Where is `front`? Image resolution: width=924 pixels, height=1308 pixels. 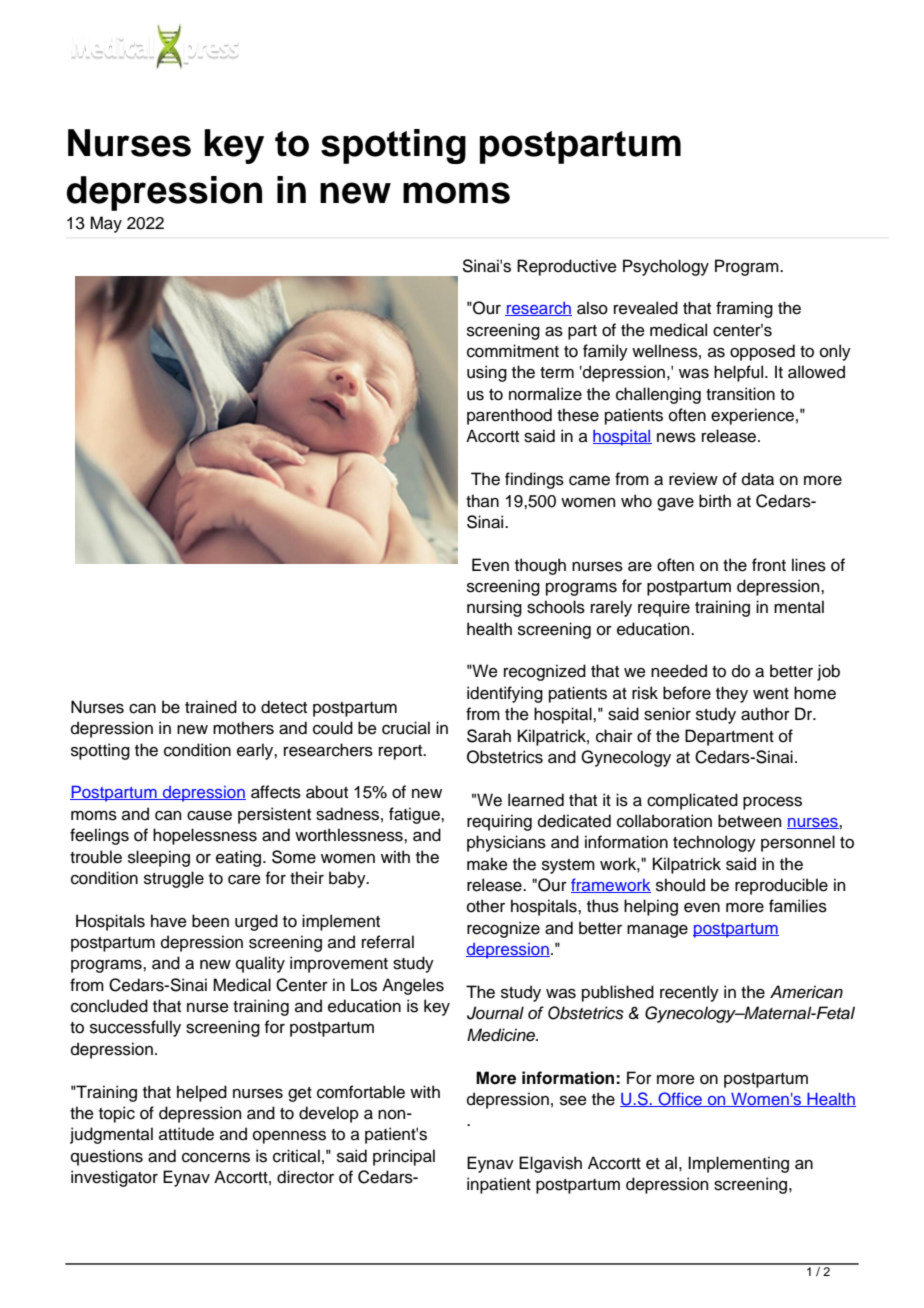
front is located at coordinates (769, 565).
